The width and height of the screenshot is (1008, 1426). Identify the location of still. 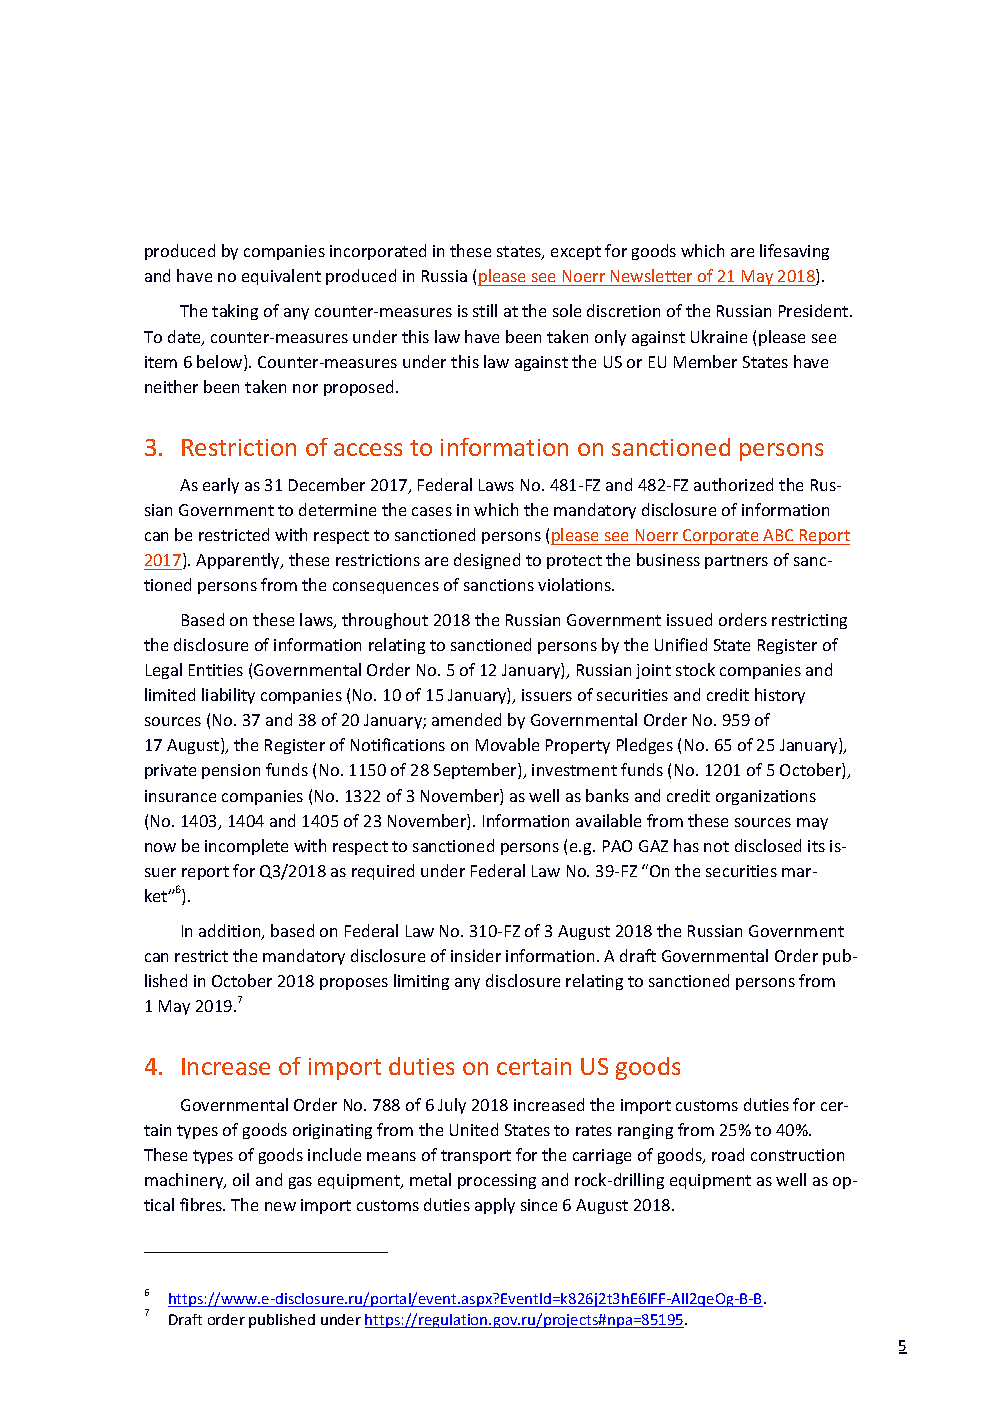
(485, 310).
